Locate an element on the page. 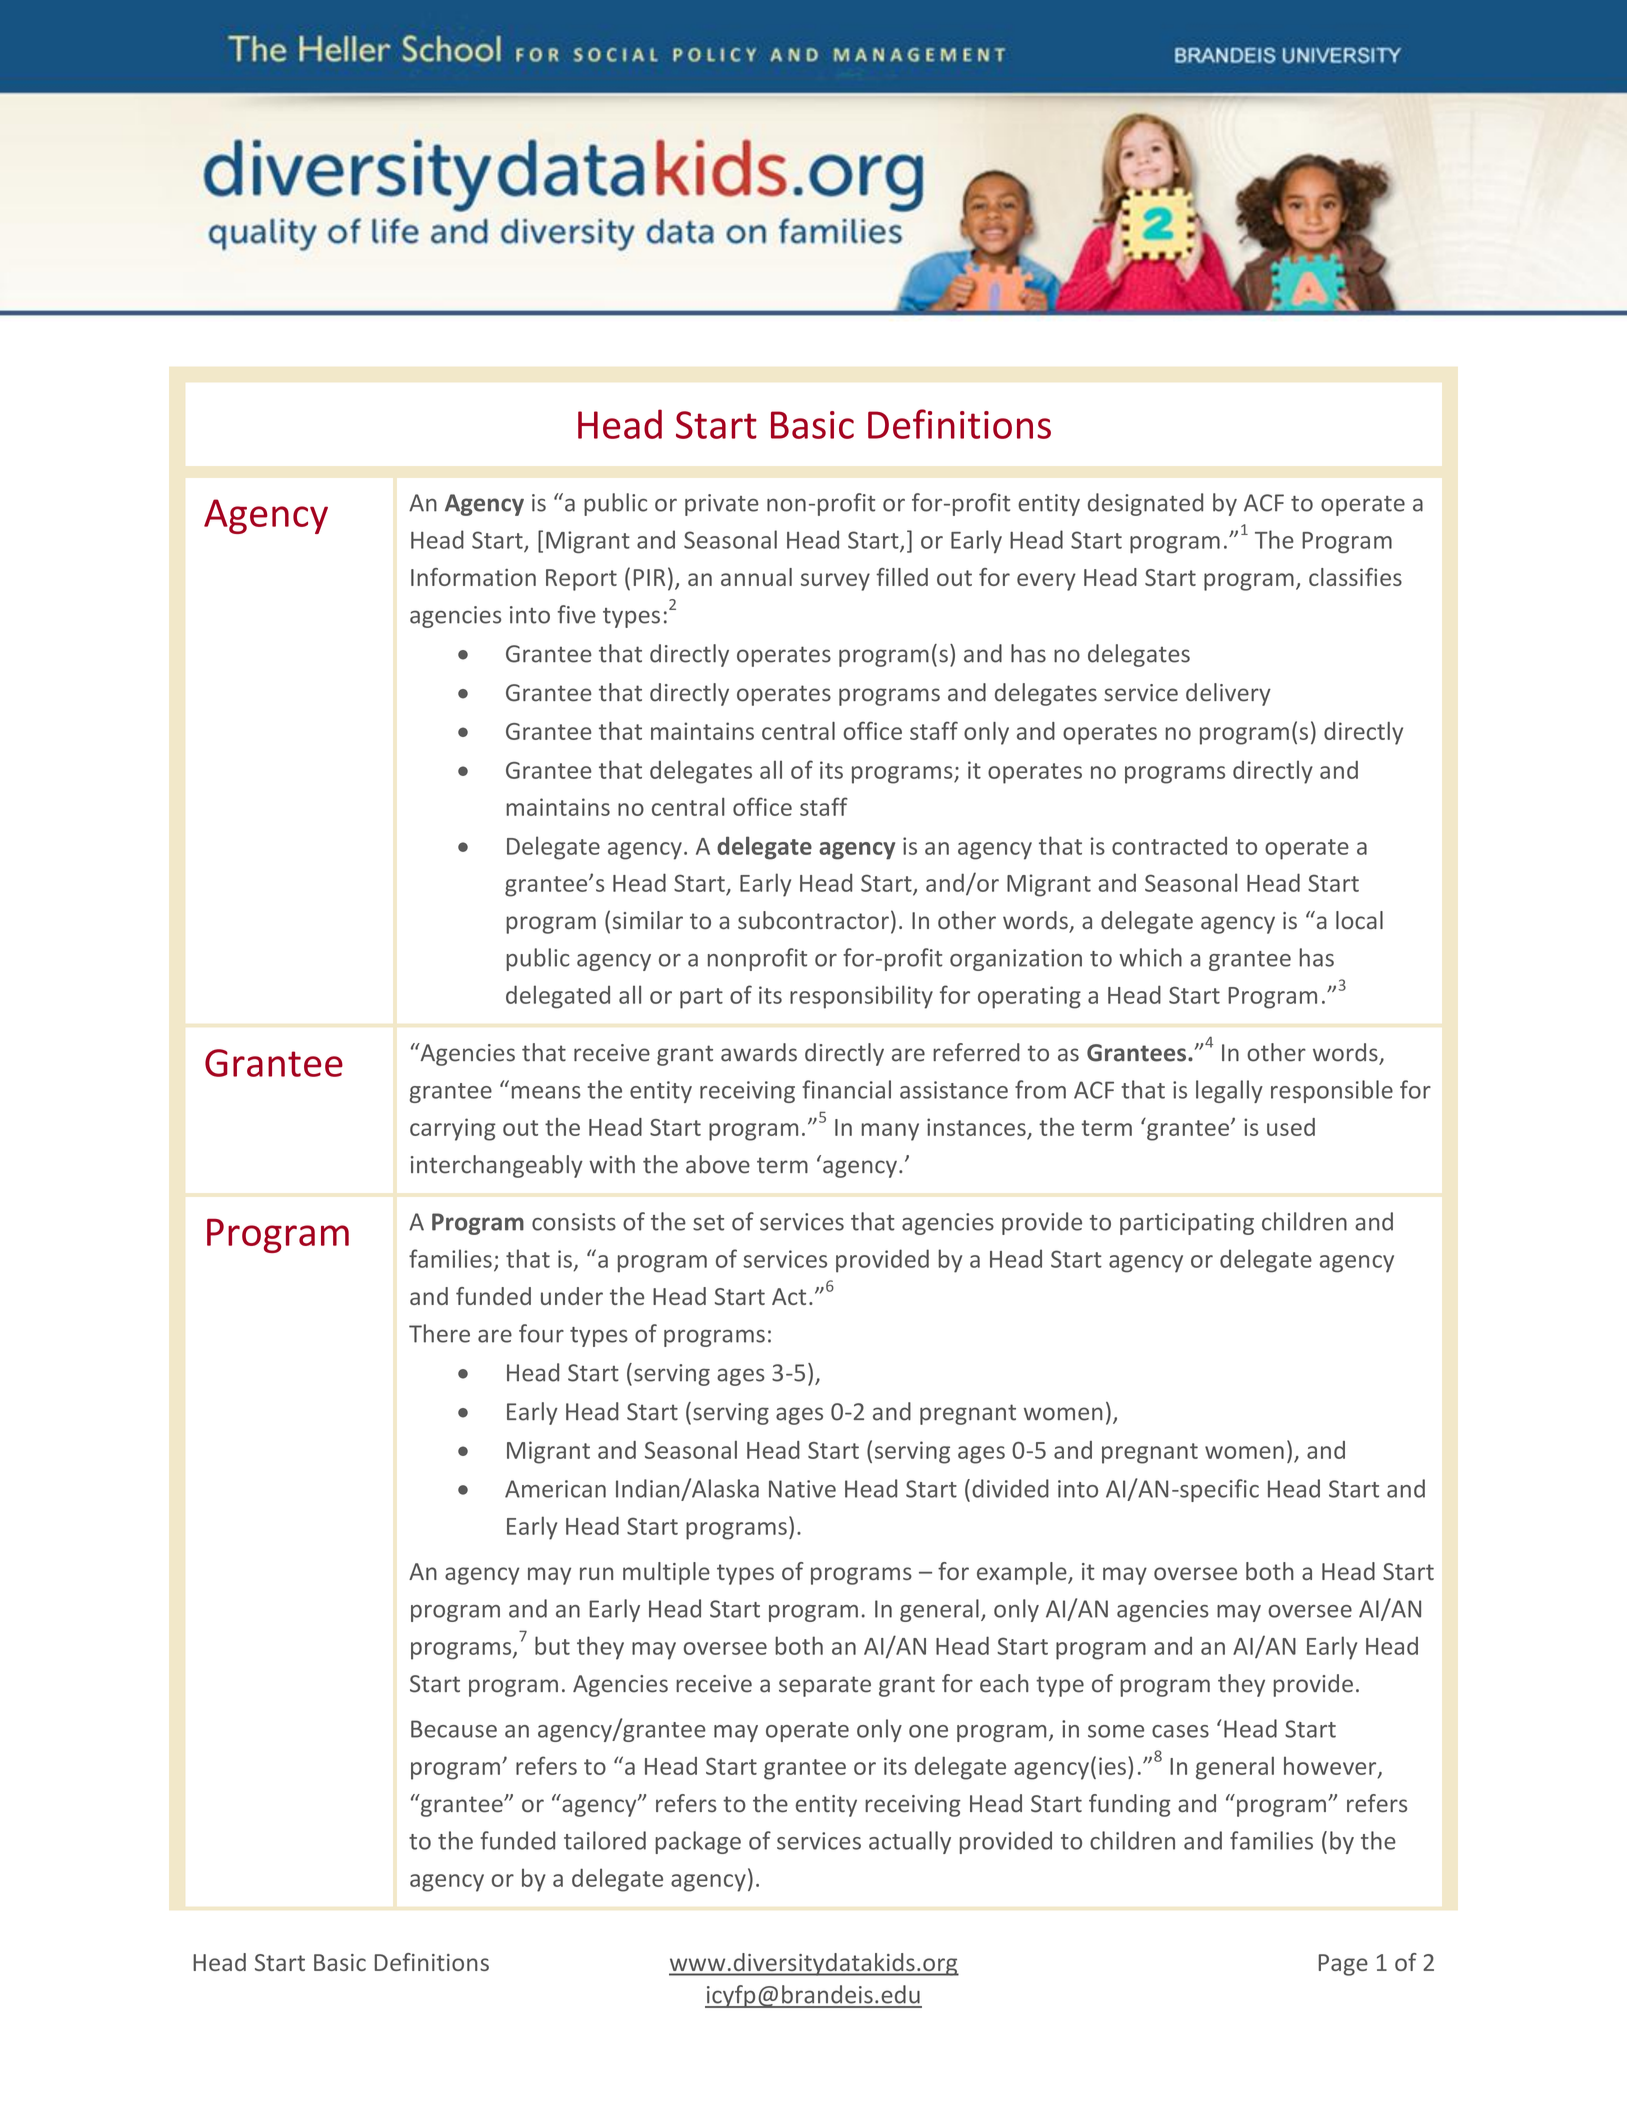 This image has height=2106, width=1627. consists is located at coordinates (574, 1222).
